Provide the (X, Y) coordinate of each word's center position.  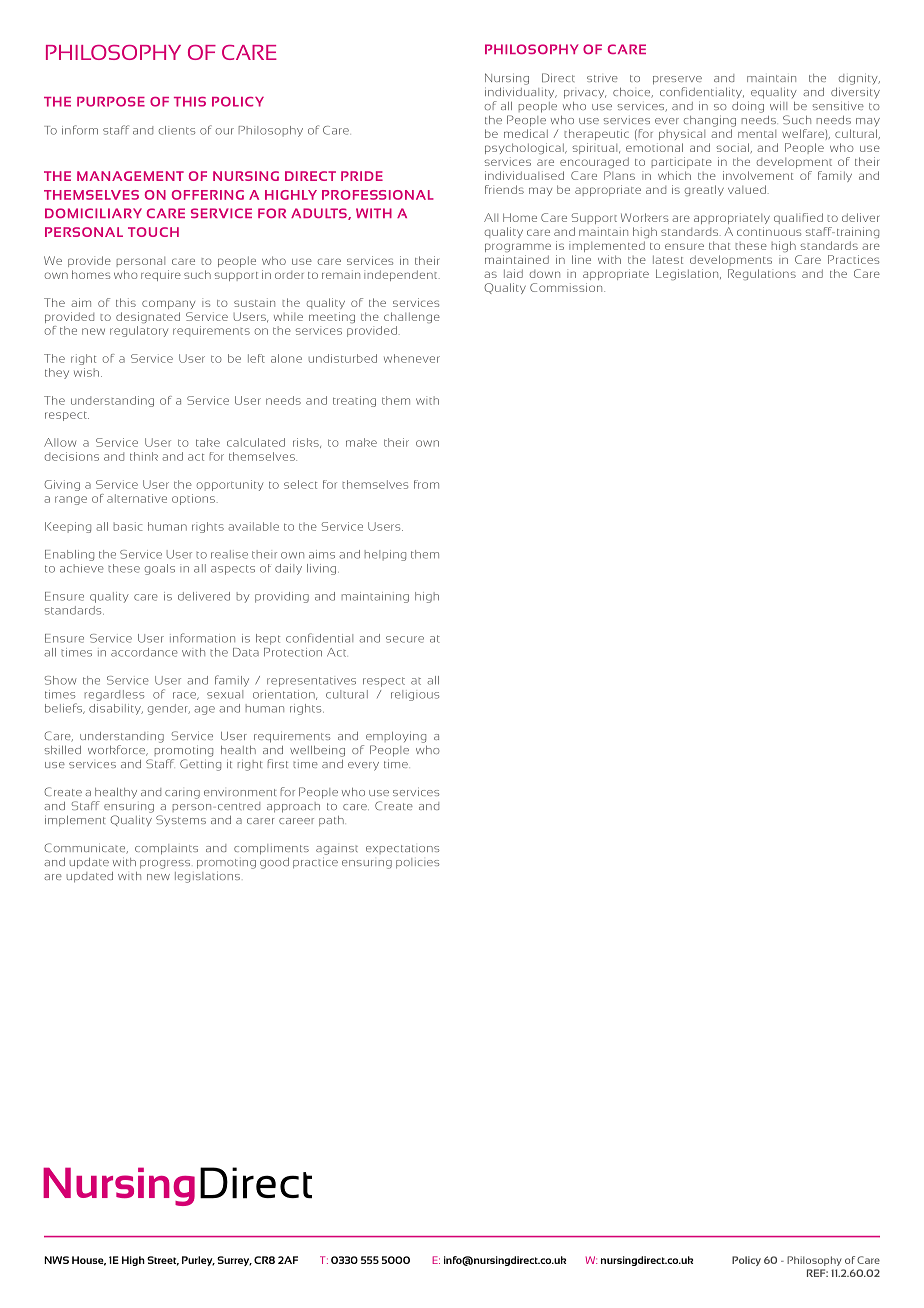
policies (417, 863)
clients (177, 130)
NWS (56, 1260)
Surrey (234, 1261)
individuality (521, 93)
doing (748, 107)
